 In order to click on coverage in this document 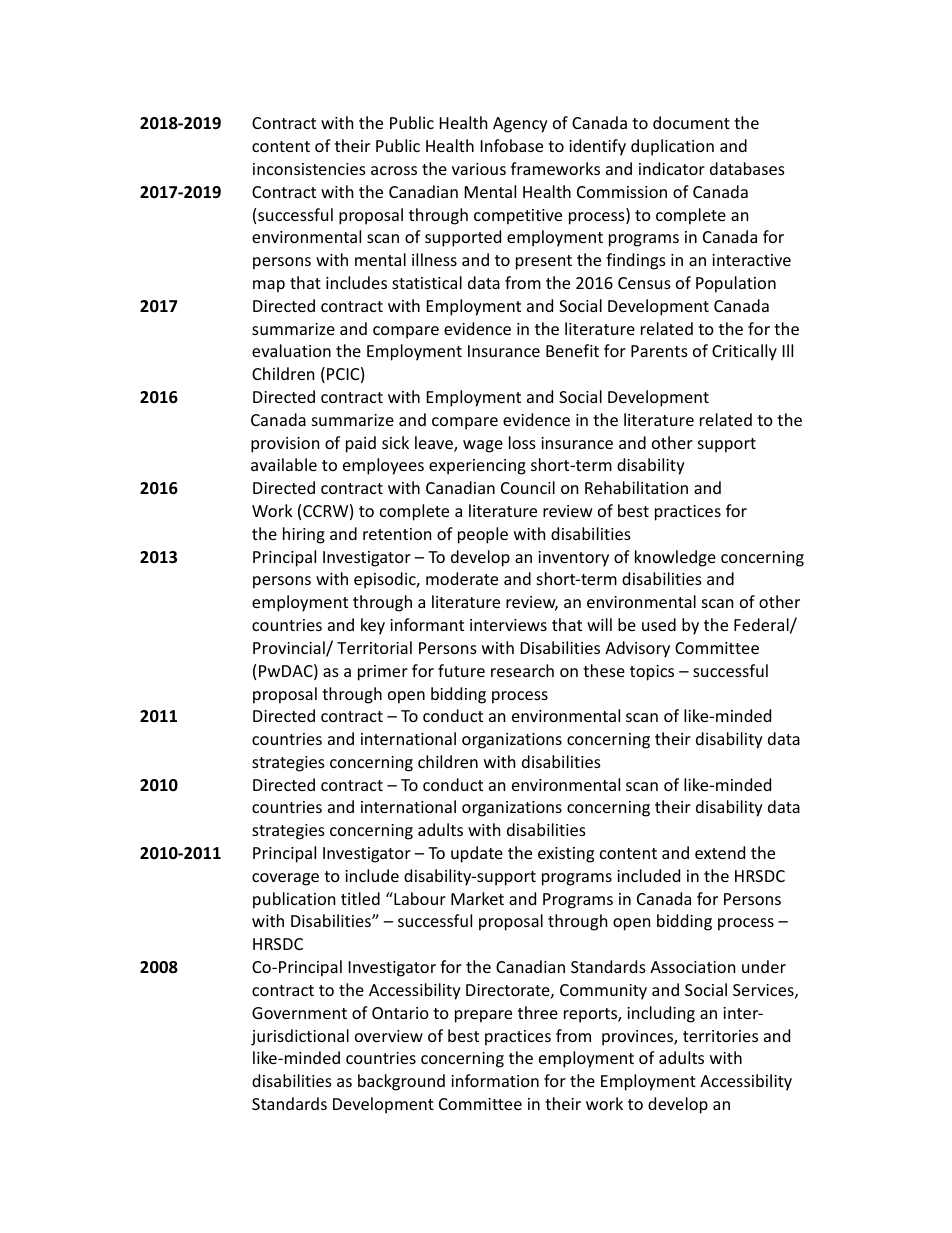, I will do `click(285, 879)`.
